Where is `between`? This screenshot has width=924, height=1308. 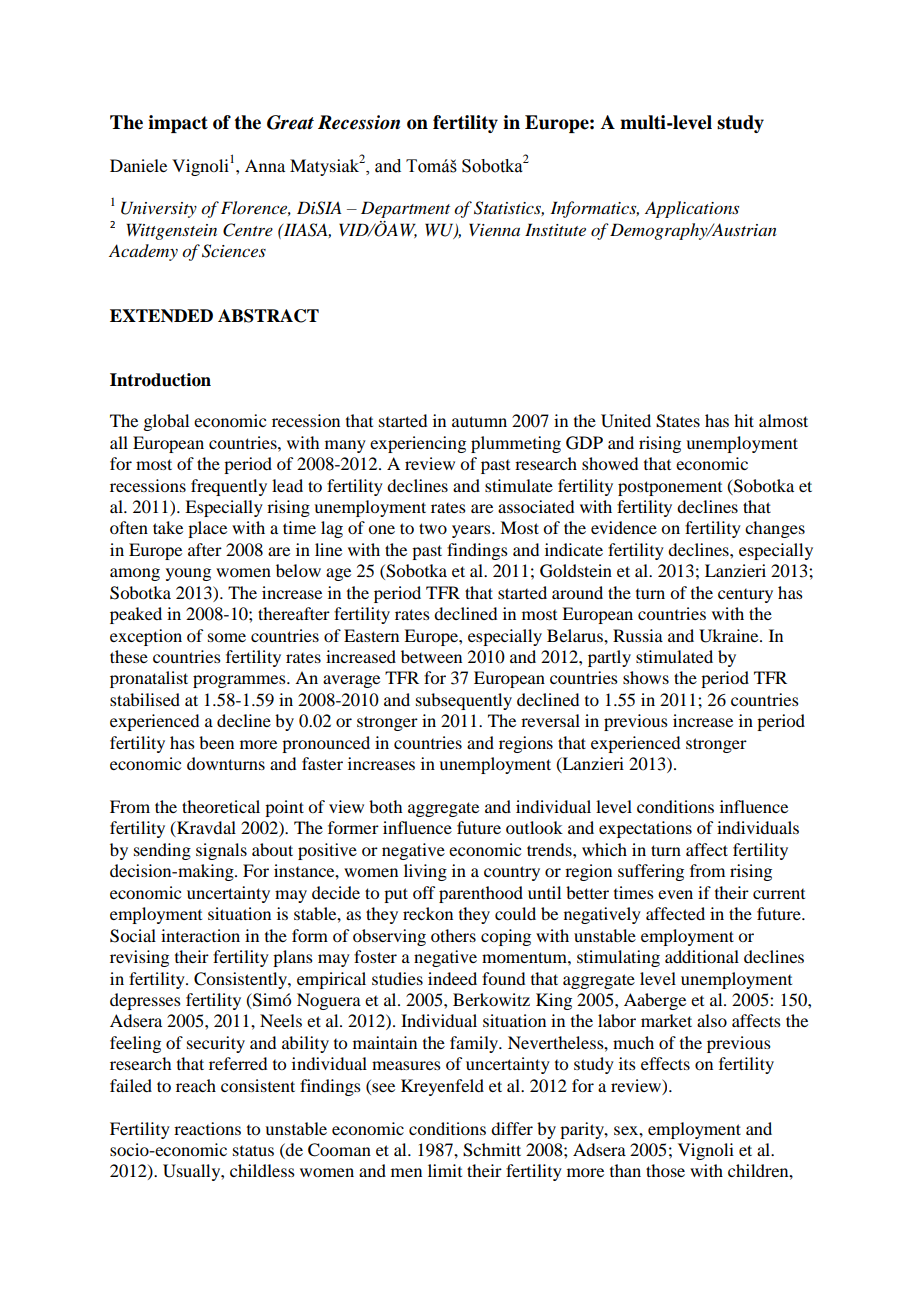
between is located at coordinates (431, 656).
